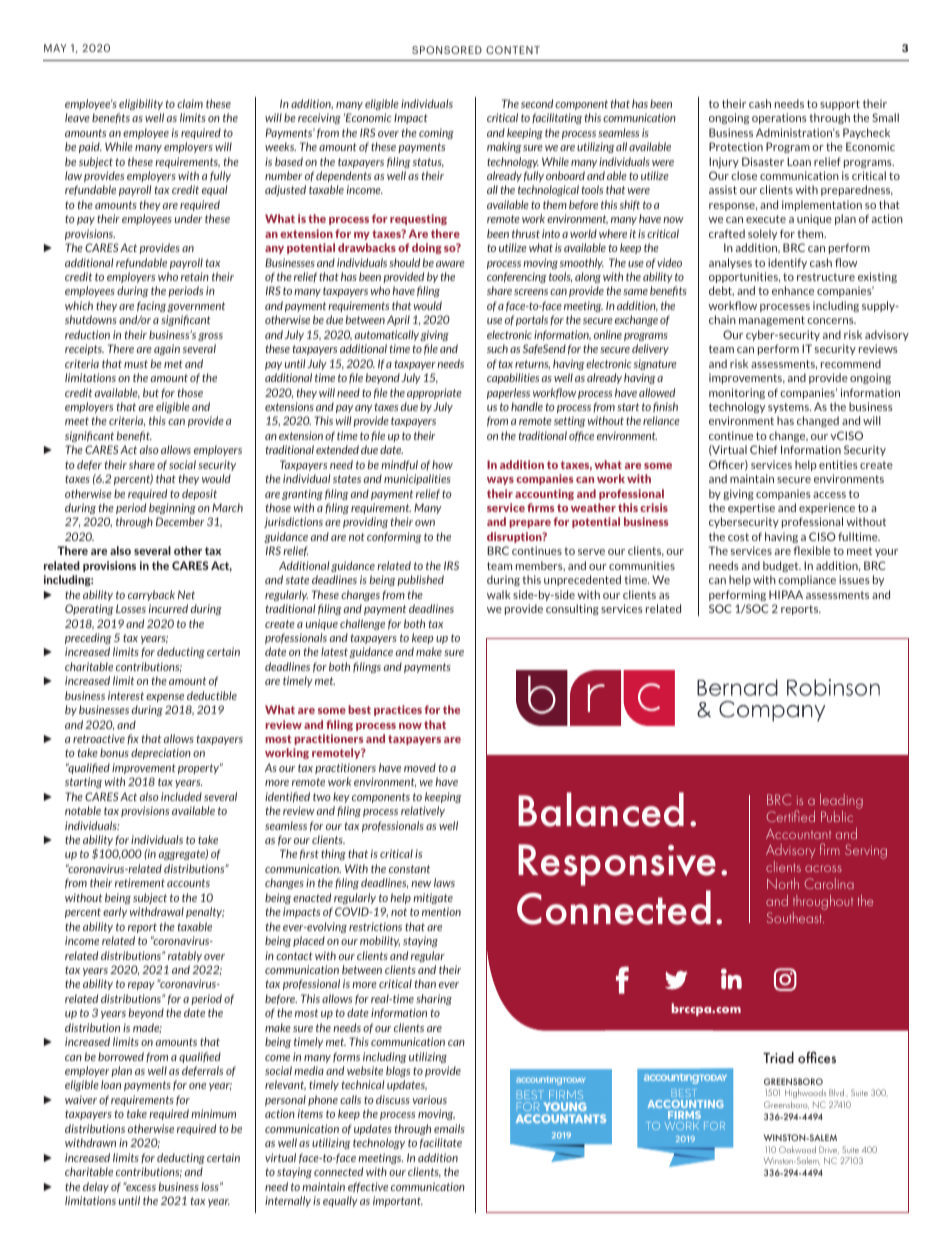 Image resolution: width=952 pixels, height=1256 pixels. Describe the element at coordinates (447, 50) in the image. I see `SPONSORED` at that location.
